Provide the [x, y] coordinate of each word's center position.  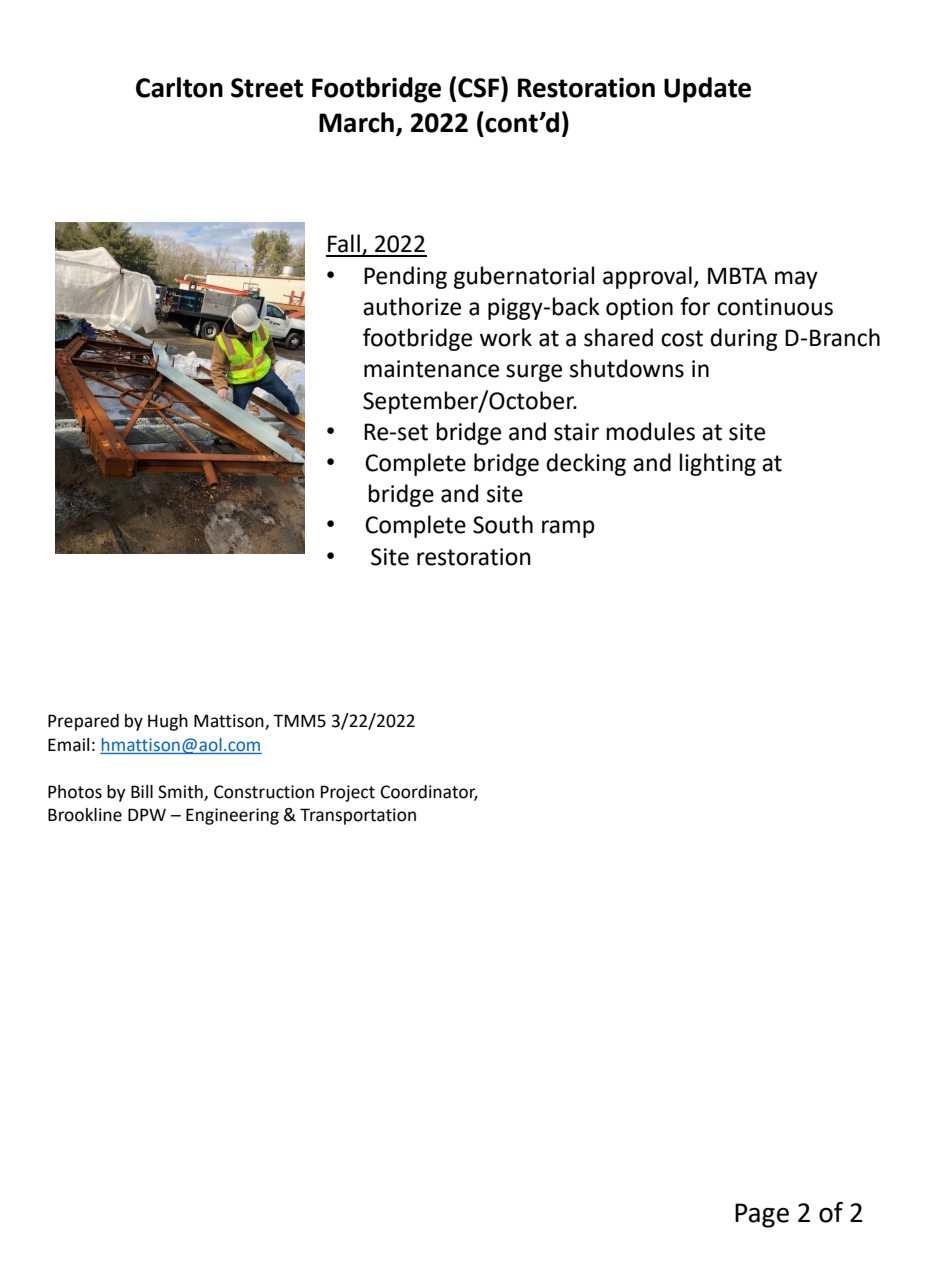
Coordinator [429, 792]
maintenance [431, 369]
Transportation [358, 816]
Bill [142, 791]
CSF [480, 87]
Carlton [179, 87]
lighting [718, 464]
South [503, 524]
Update [707, 90]
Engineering [232, 816]
